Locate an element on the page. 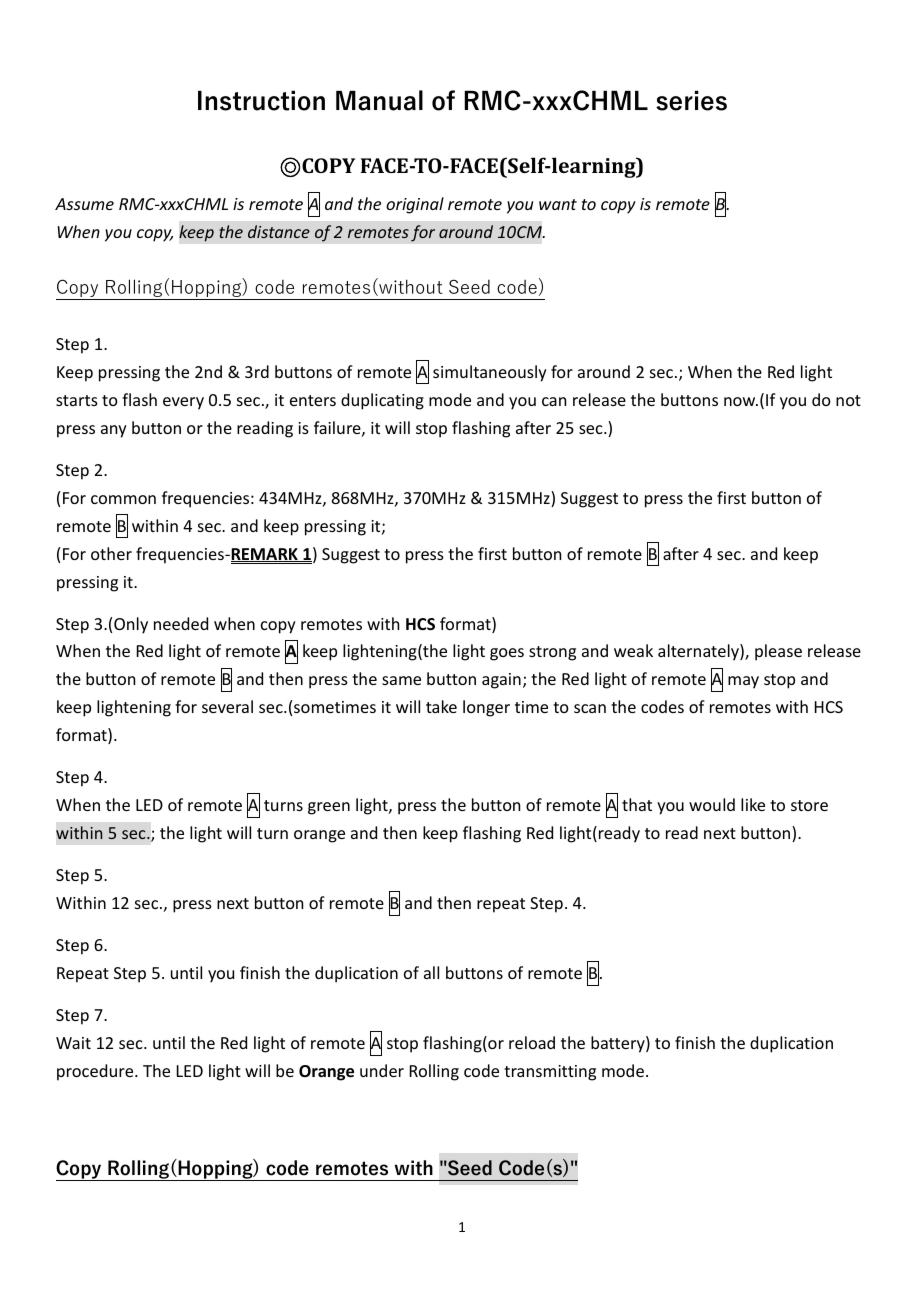 The width and height of the document is (924, 1308). needed is located at coordinates (181, 623).
